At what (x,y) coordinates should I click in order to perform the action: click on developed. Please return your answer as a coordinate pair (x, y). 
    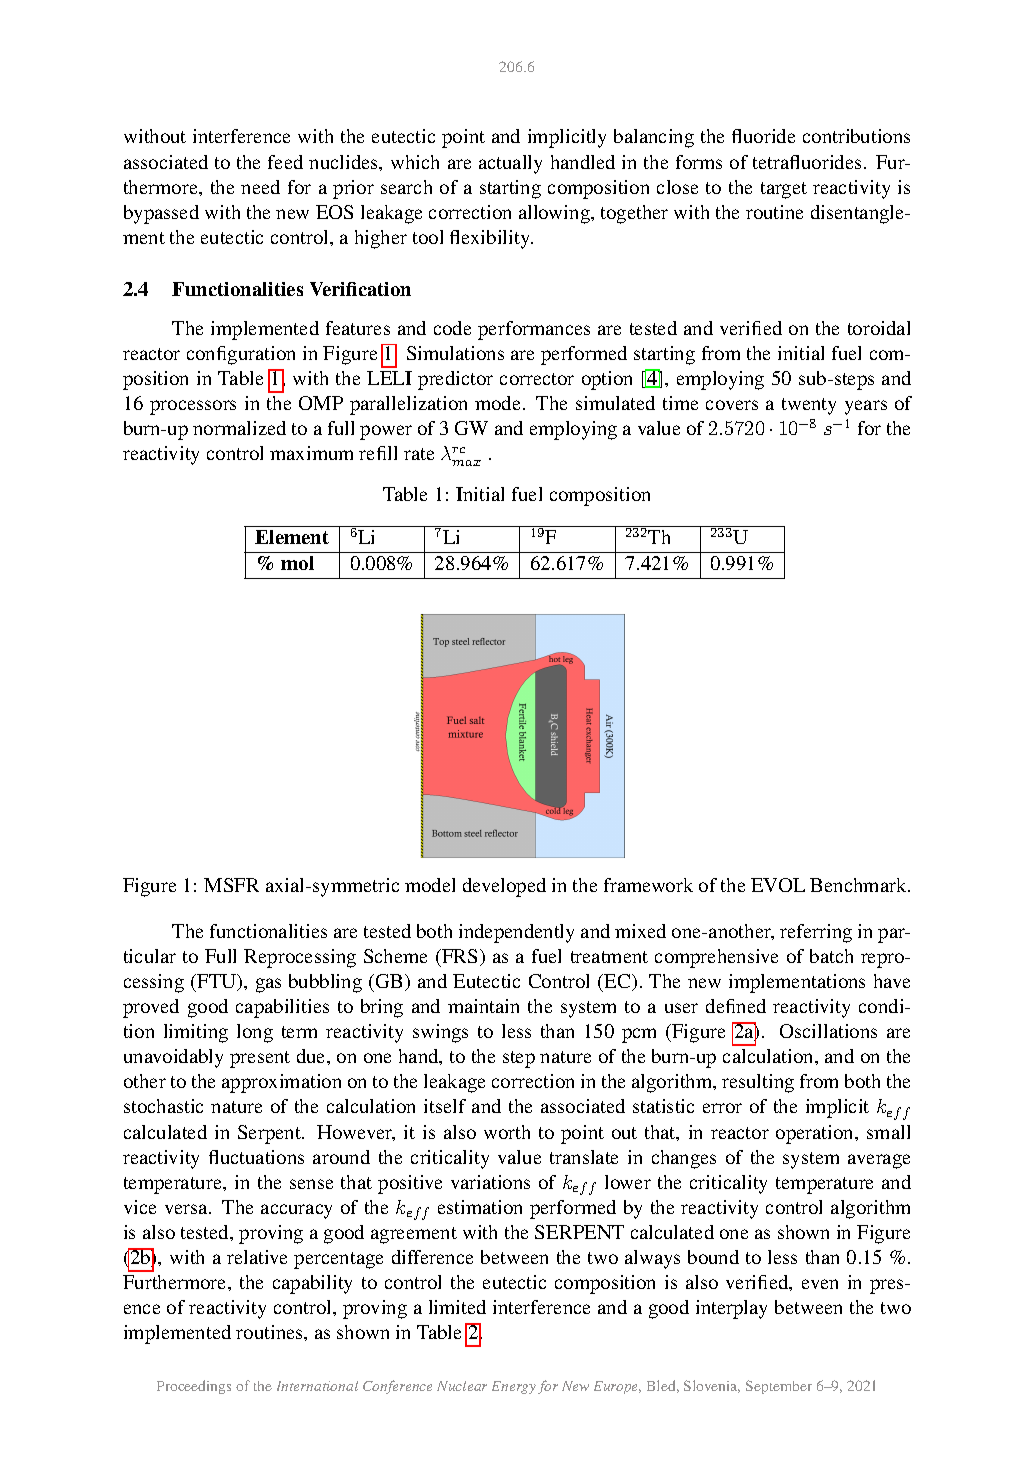
    Looking at the image, I should click on (504, 887).
